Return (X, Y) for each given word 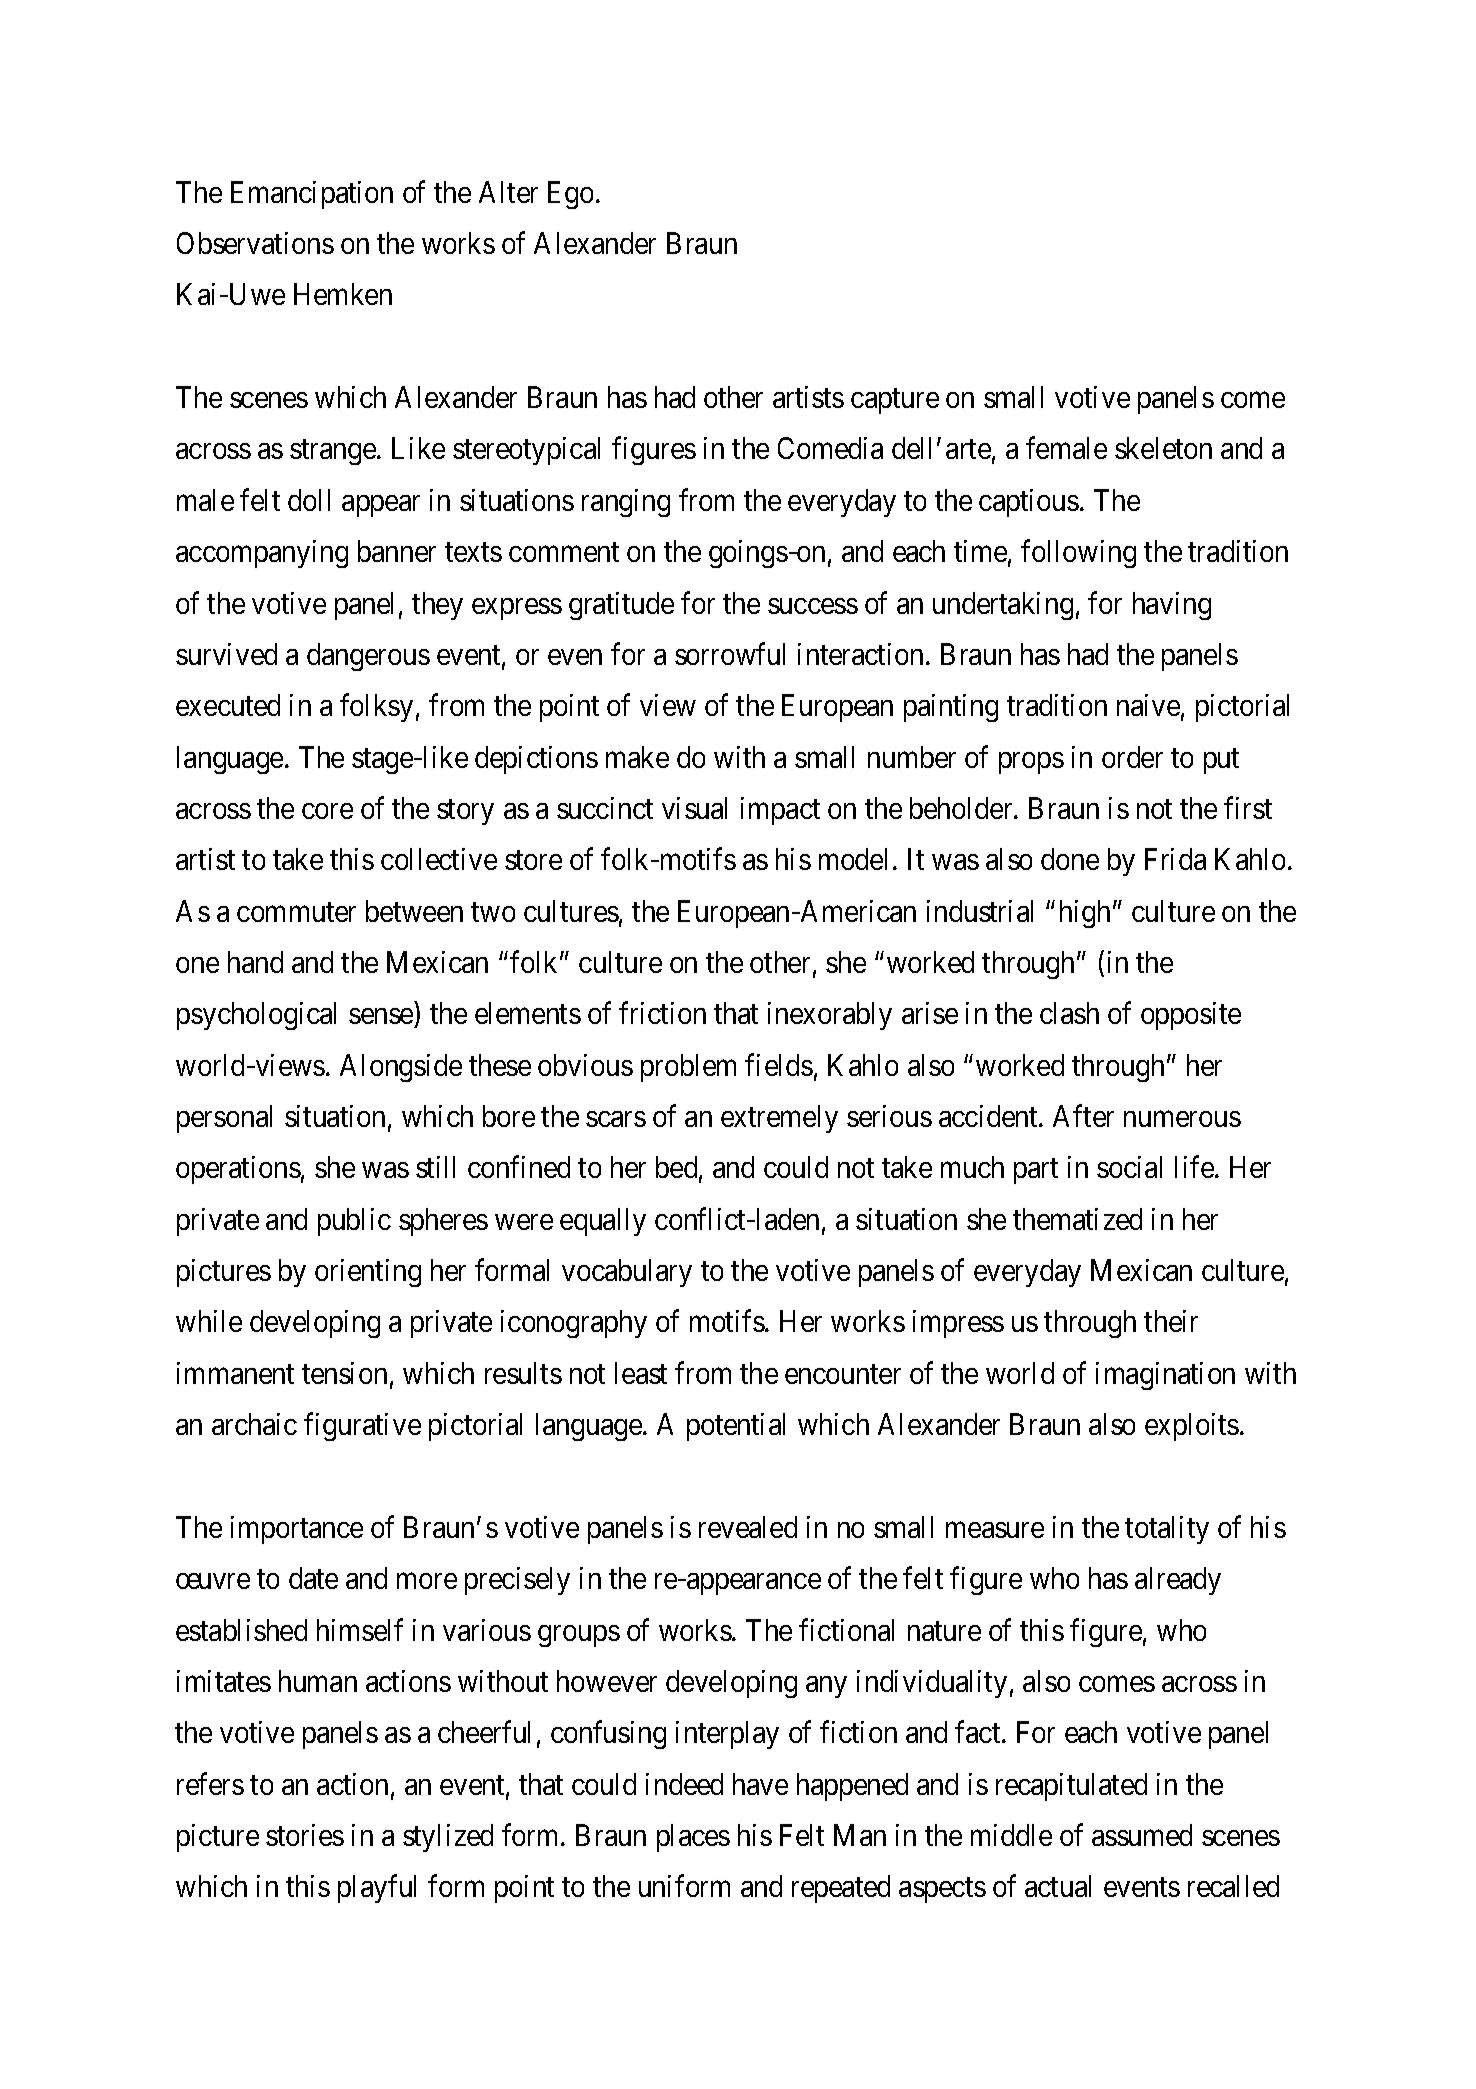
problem (688, 1068)
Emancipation (312, 195)
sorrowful (730, 654)
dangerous (368, 657)
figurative (362, 1427)
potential (736, 1427)
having (1172, 606)
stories (305, 1835)
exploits (1192, 1427)
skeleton (1163, 448)
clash (1069, 1013)
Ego (570, 195)
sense (381, 1016)
